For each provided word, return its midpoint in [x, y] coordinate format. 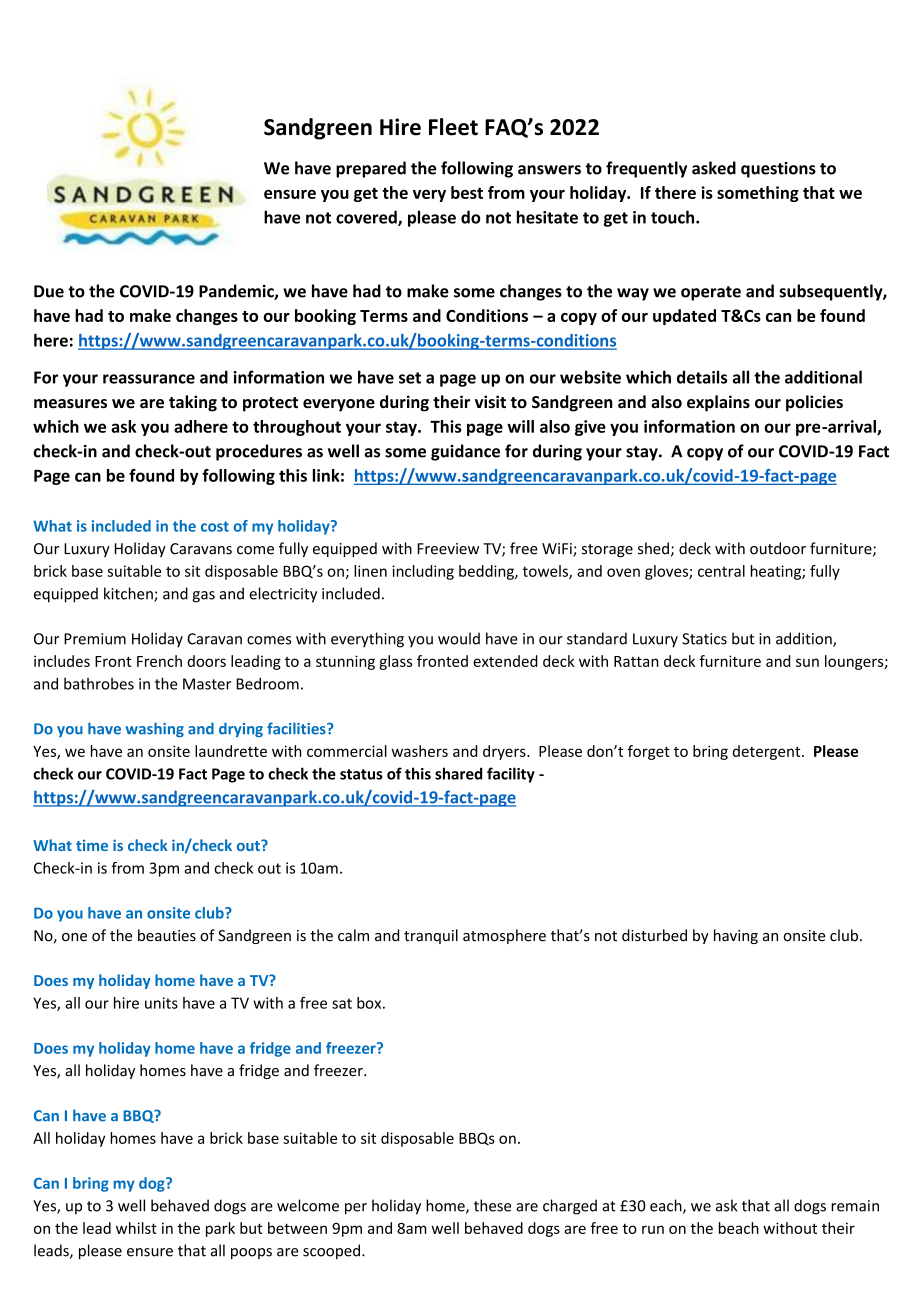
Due [49, 291]
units [161, 1003]
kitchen [129, 594]
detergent [768, 752]
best [467, 192]
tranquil [431, 936]
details [702, 377]
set [410, 378]
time [92, 845]
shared [459, 773]
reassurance [149, 379]
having [736, 936]
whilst [136, 1228]
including [423, 572]
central [721, 571]
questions [778, 170]
